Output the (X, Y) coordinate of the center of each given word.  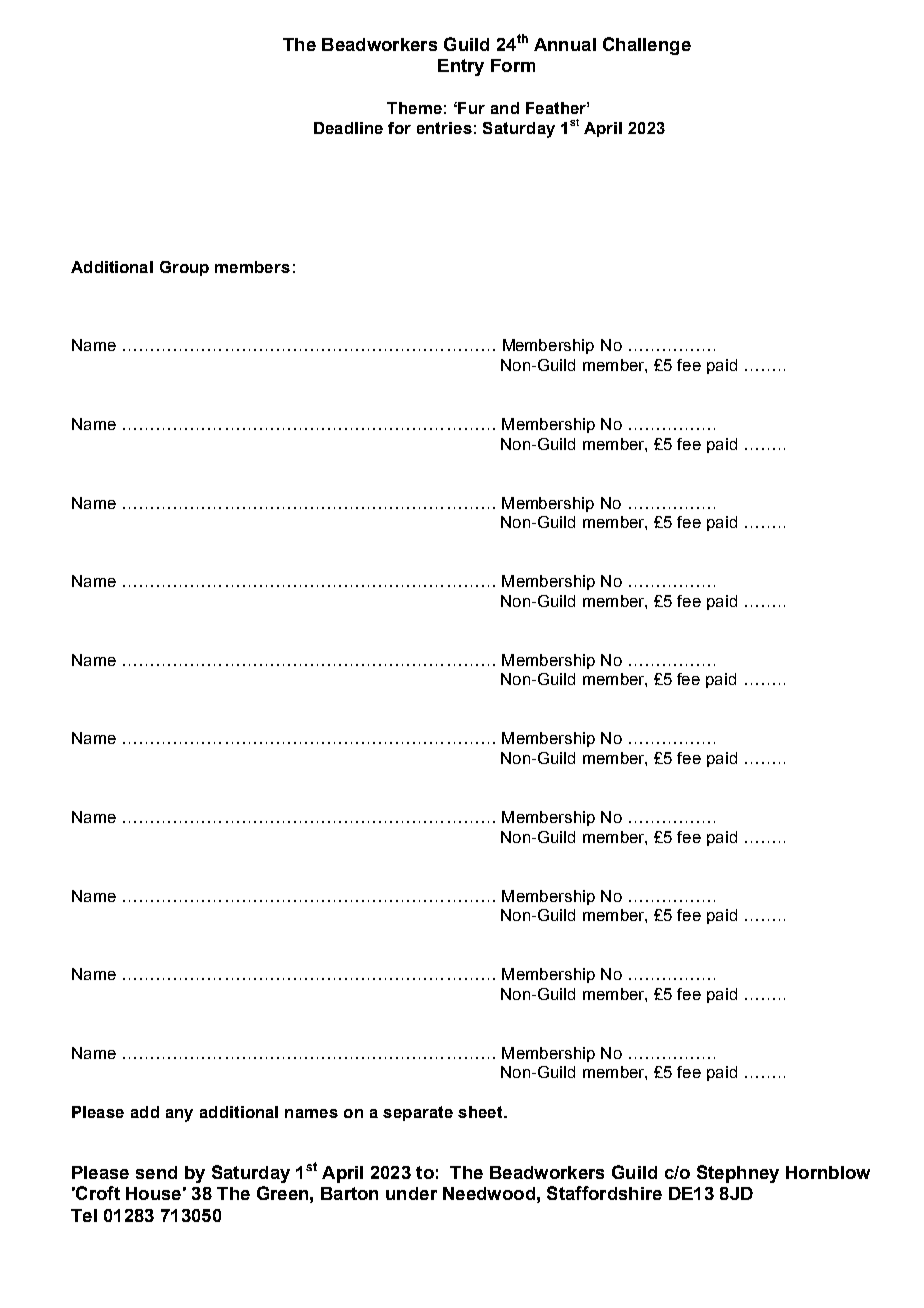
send (156, 1172)
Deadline (348, 128)
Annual (565, 44)
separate (418, 1113)
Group (184, 268)
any (179, 1115)
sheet (481, 1112)
